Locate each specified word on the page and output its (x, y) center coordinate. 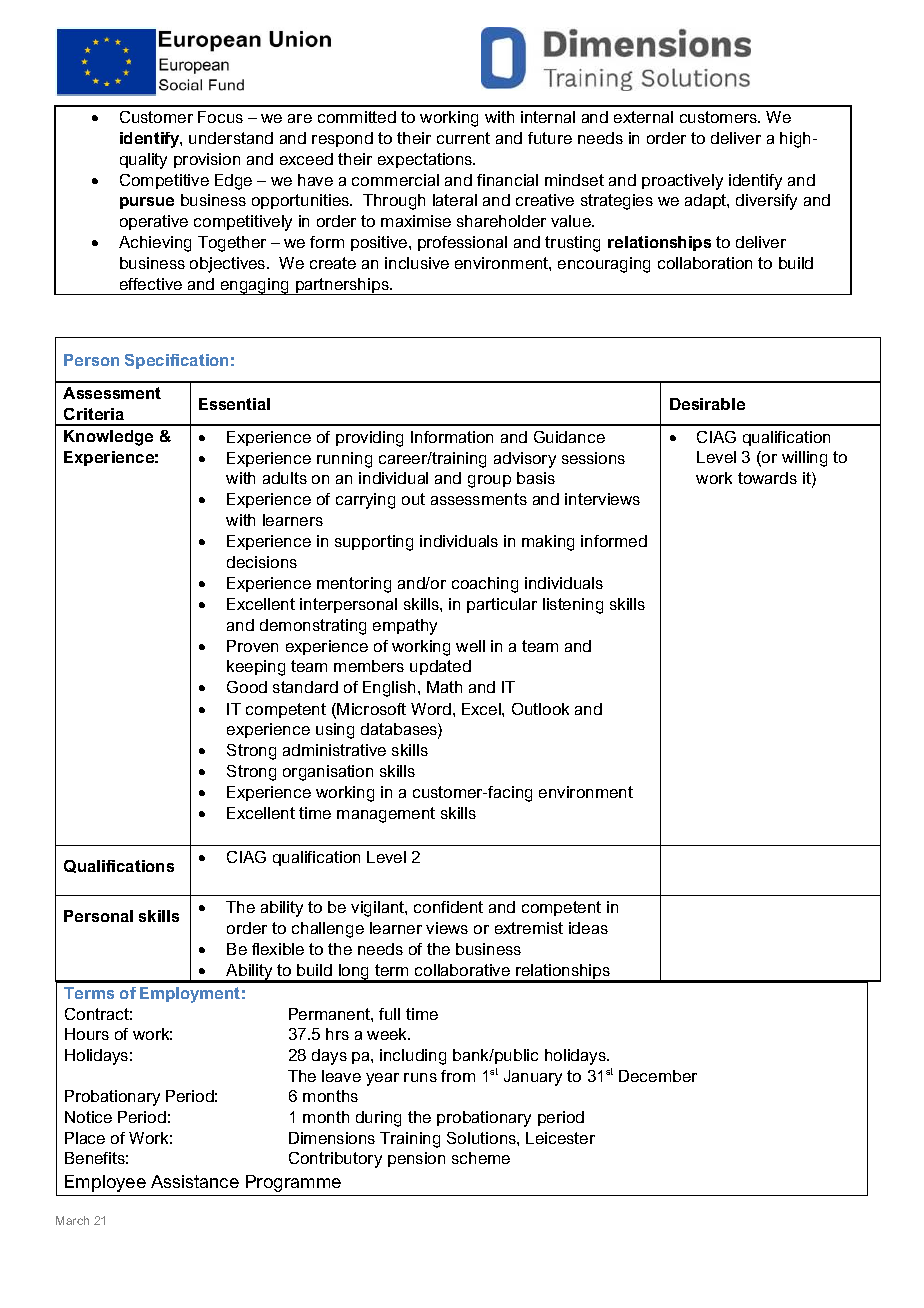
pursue (147, 203)
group (489, 481)
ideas (588, 928)
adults (285, 478)
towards (767, 478)
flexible (278, 949)
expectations (426, 160)
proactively (682, 182)
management (386, 815)
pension (416, 1159)
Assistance (195, 1181)
